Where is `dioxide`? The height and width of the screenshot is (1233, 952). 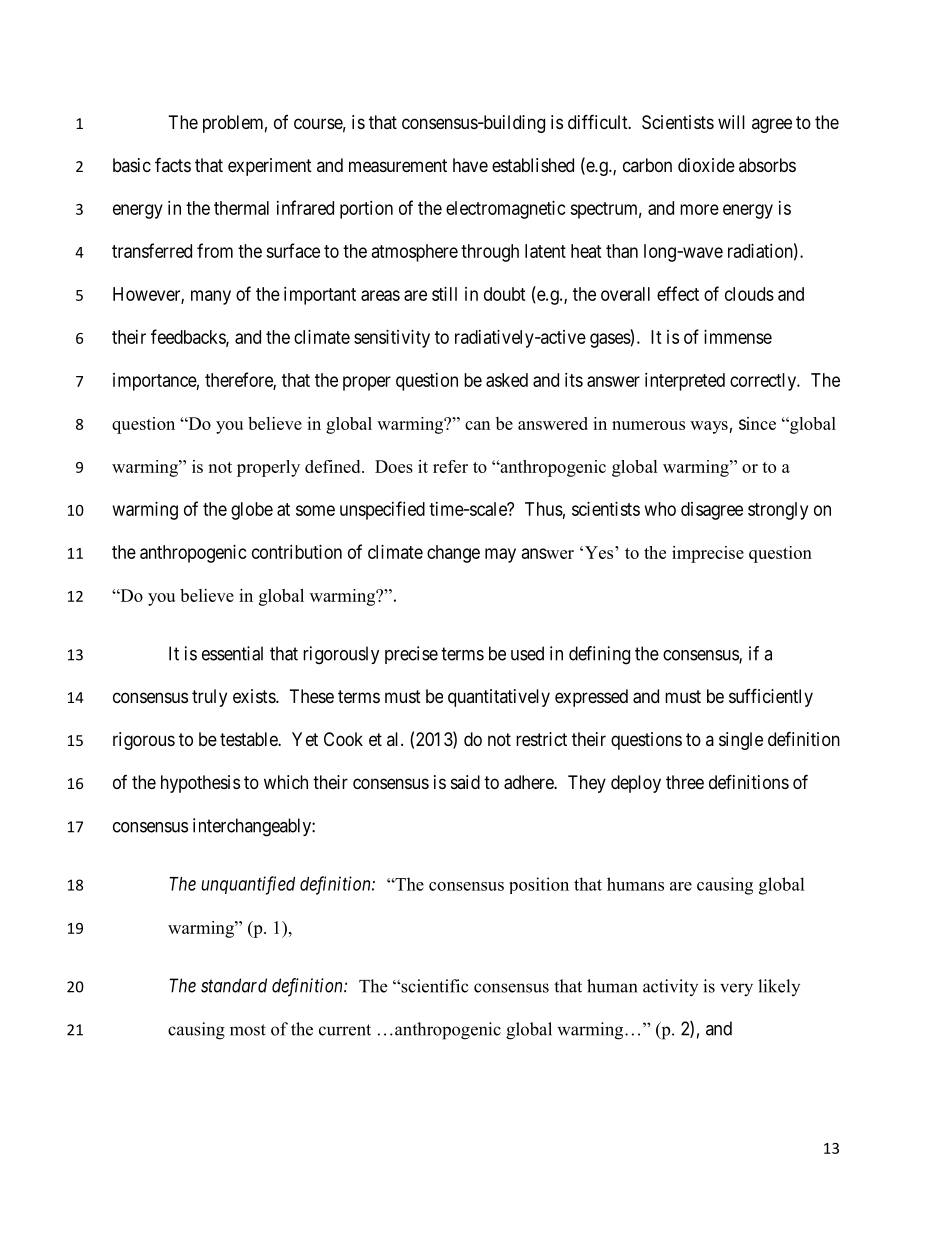
dioxide is located at coordinates (706, 165).
